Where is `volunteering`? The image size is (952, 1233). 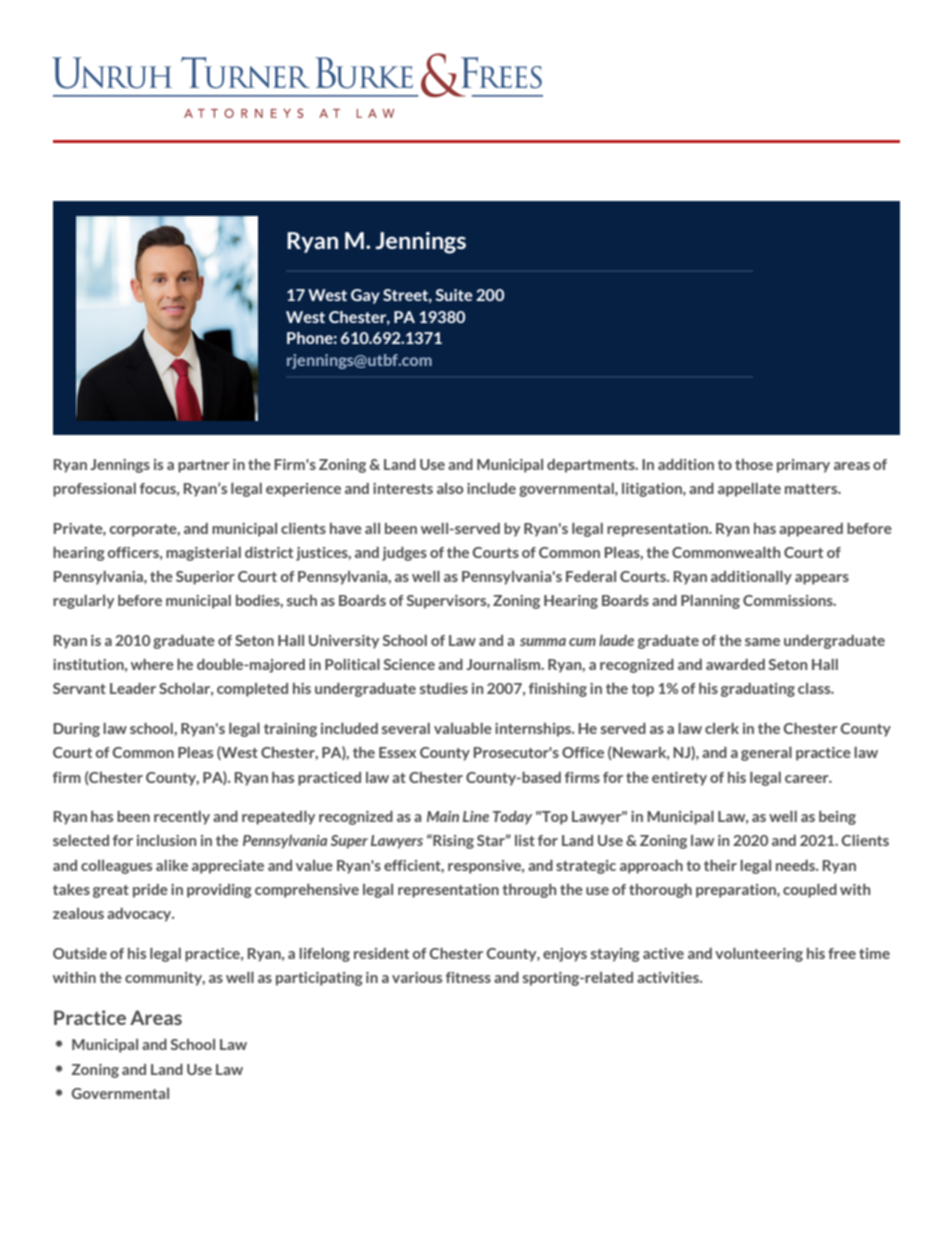
volunteering is located at coordinates (759, 955).
